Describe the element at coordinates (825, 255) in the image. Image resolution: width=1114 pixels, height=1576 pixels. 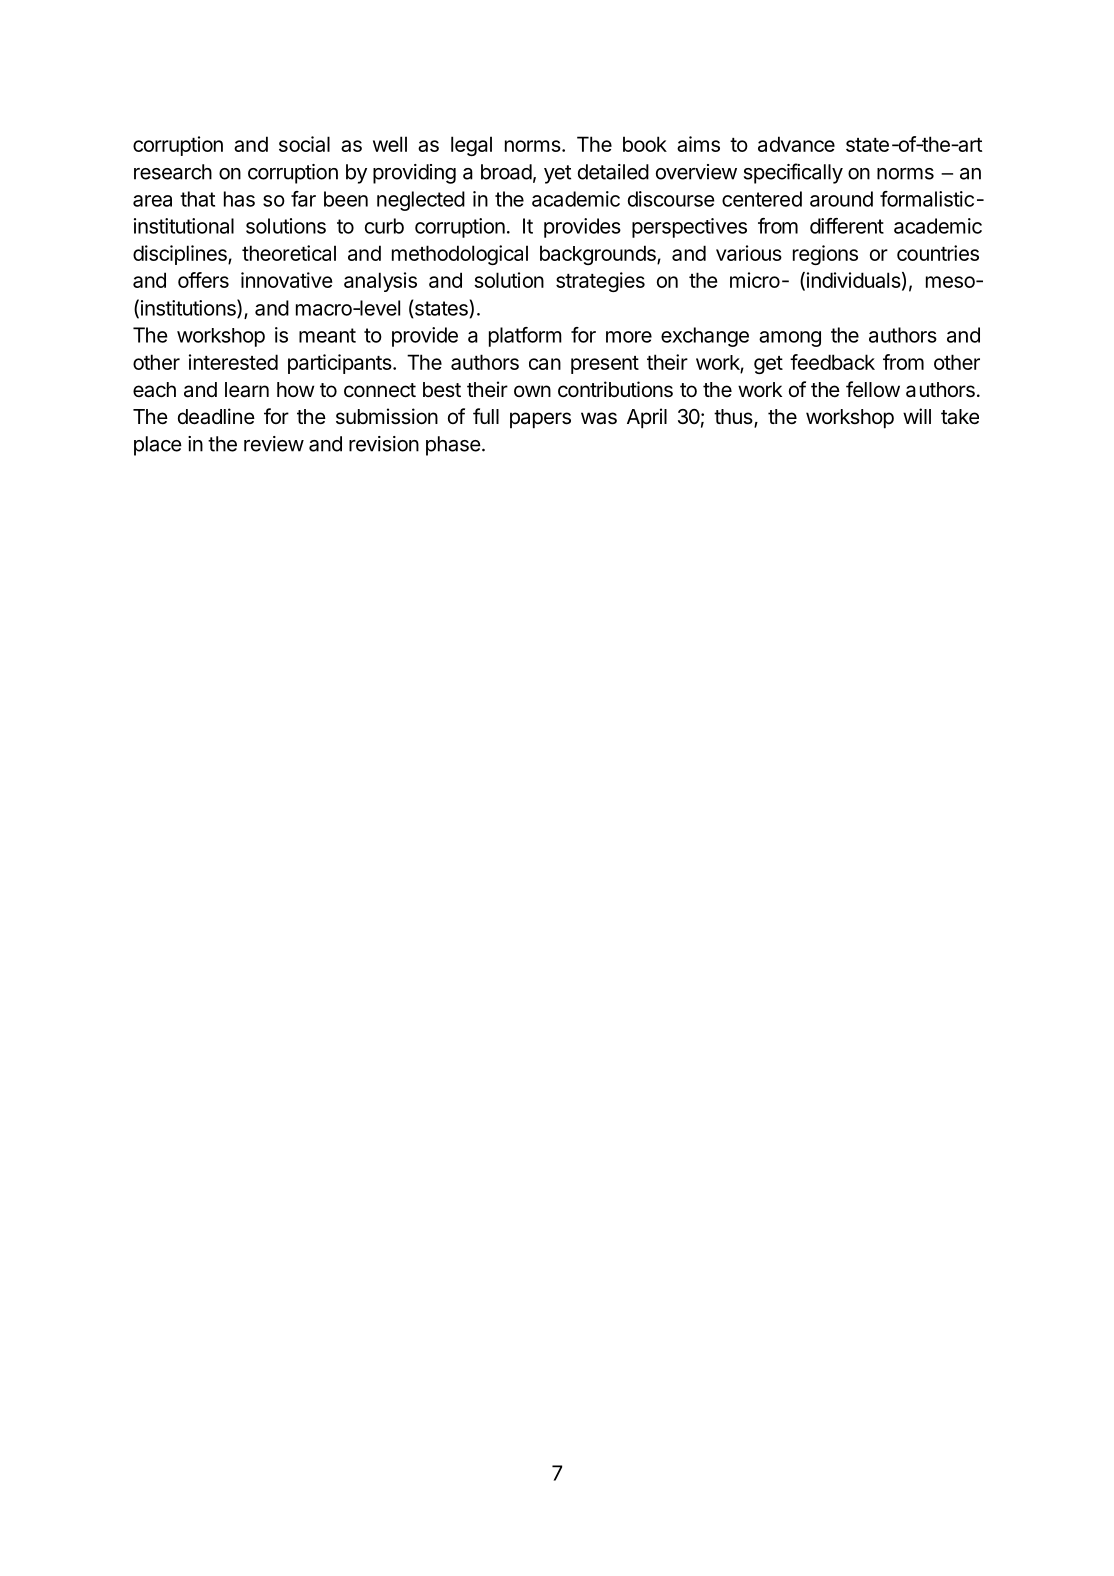
I see `regions` at that location.
